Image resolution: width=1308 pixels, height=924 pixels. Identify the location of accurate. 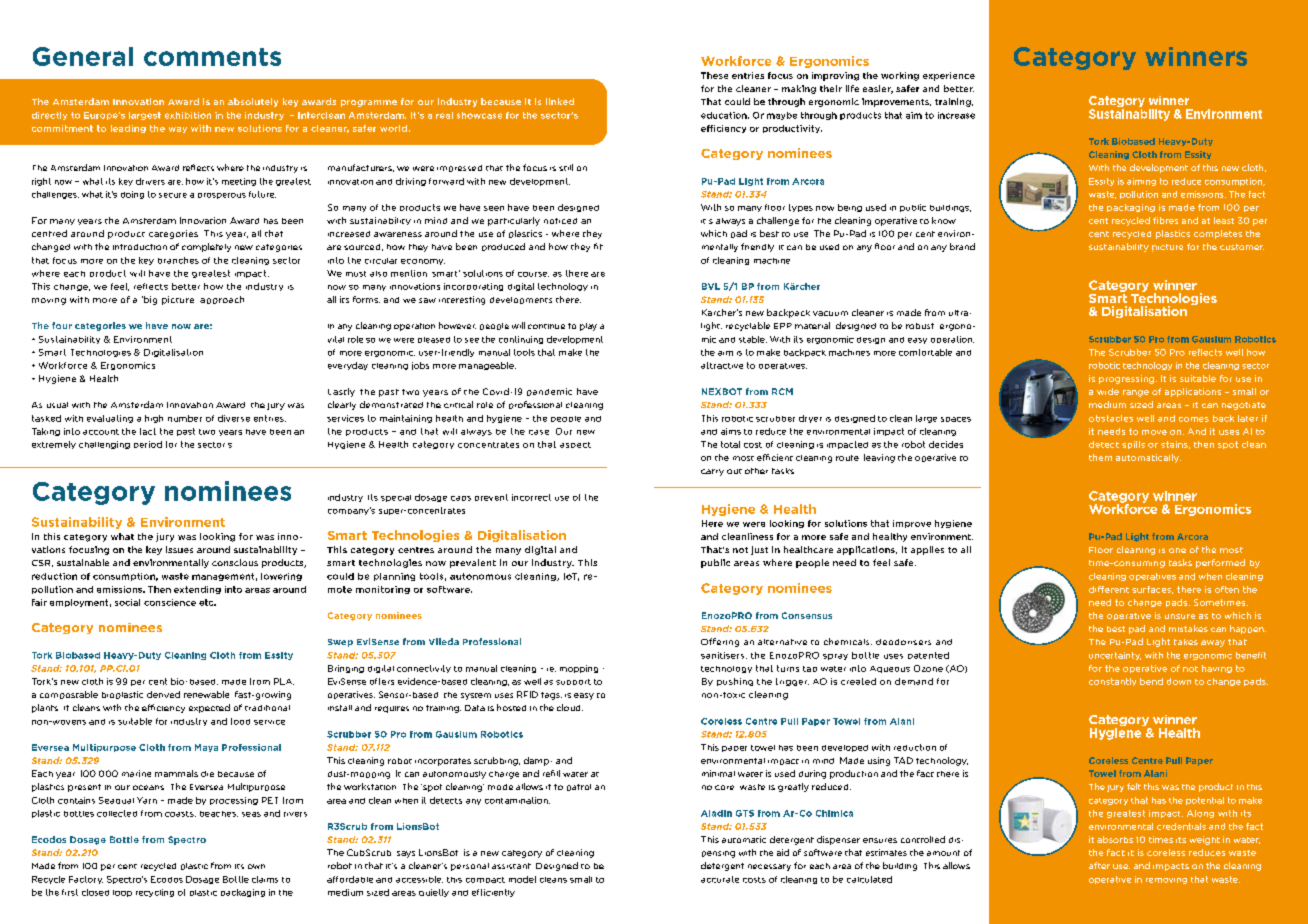
(720, 879).
